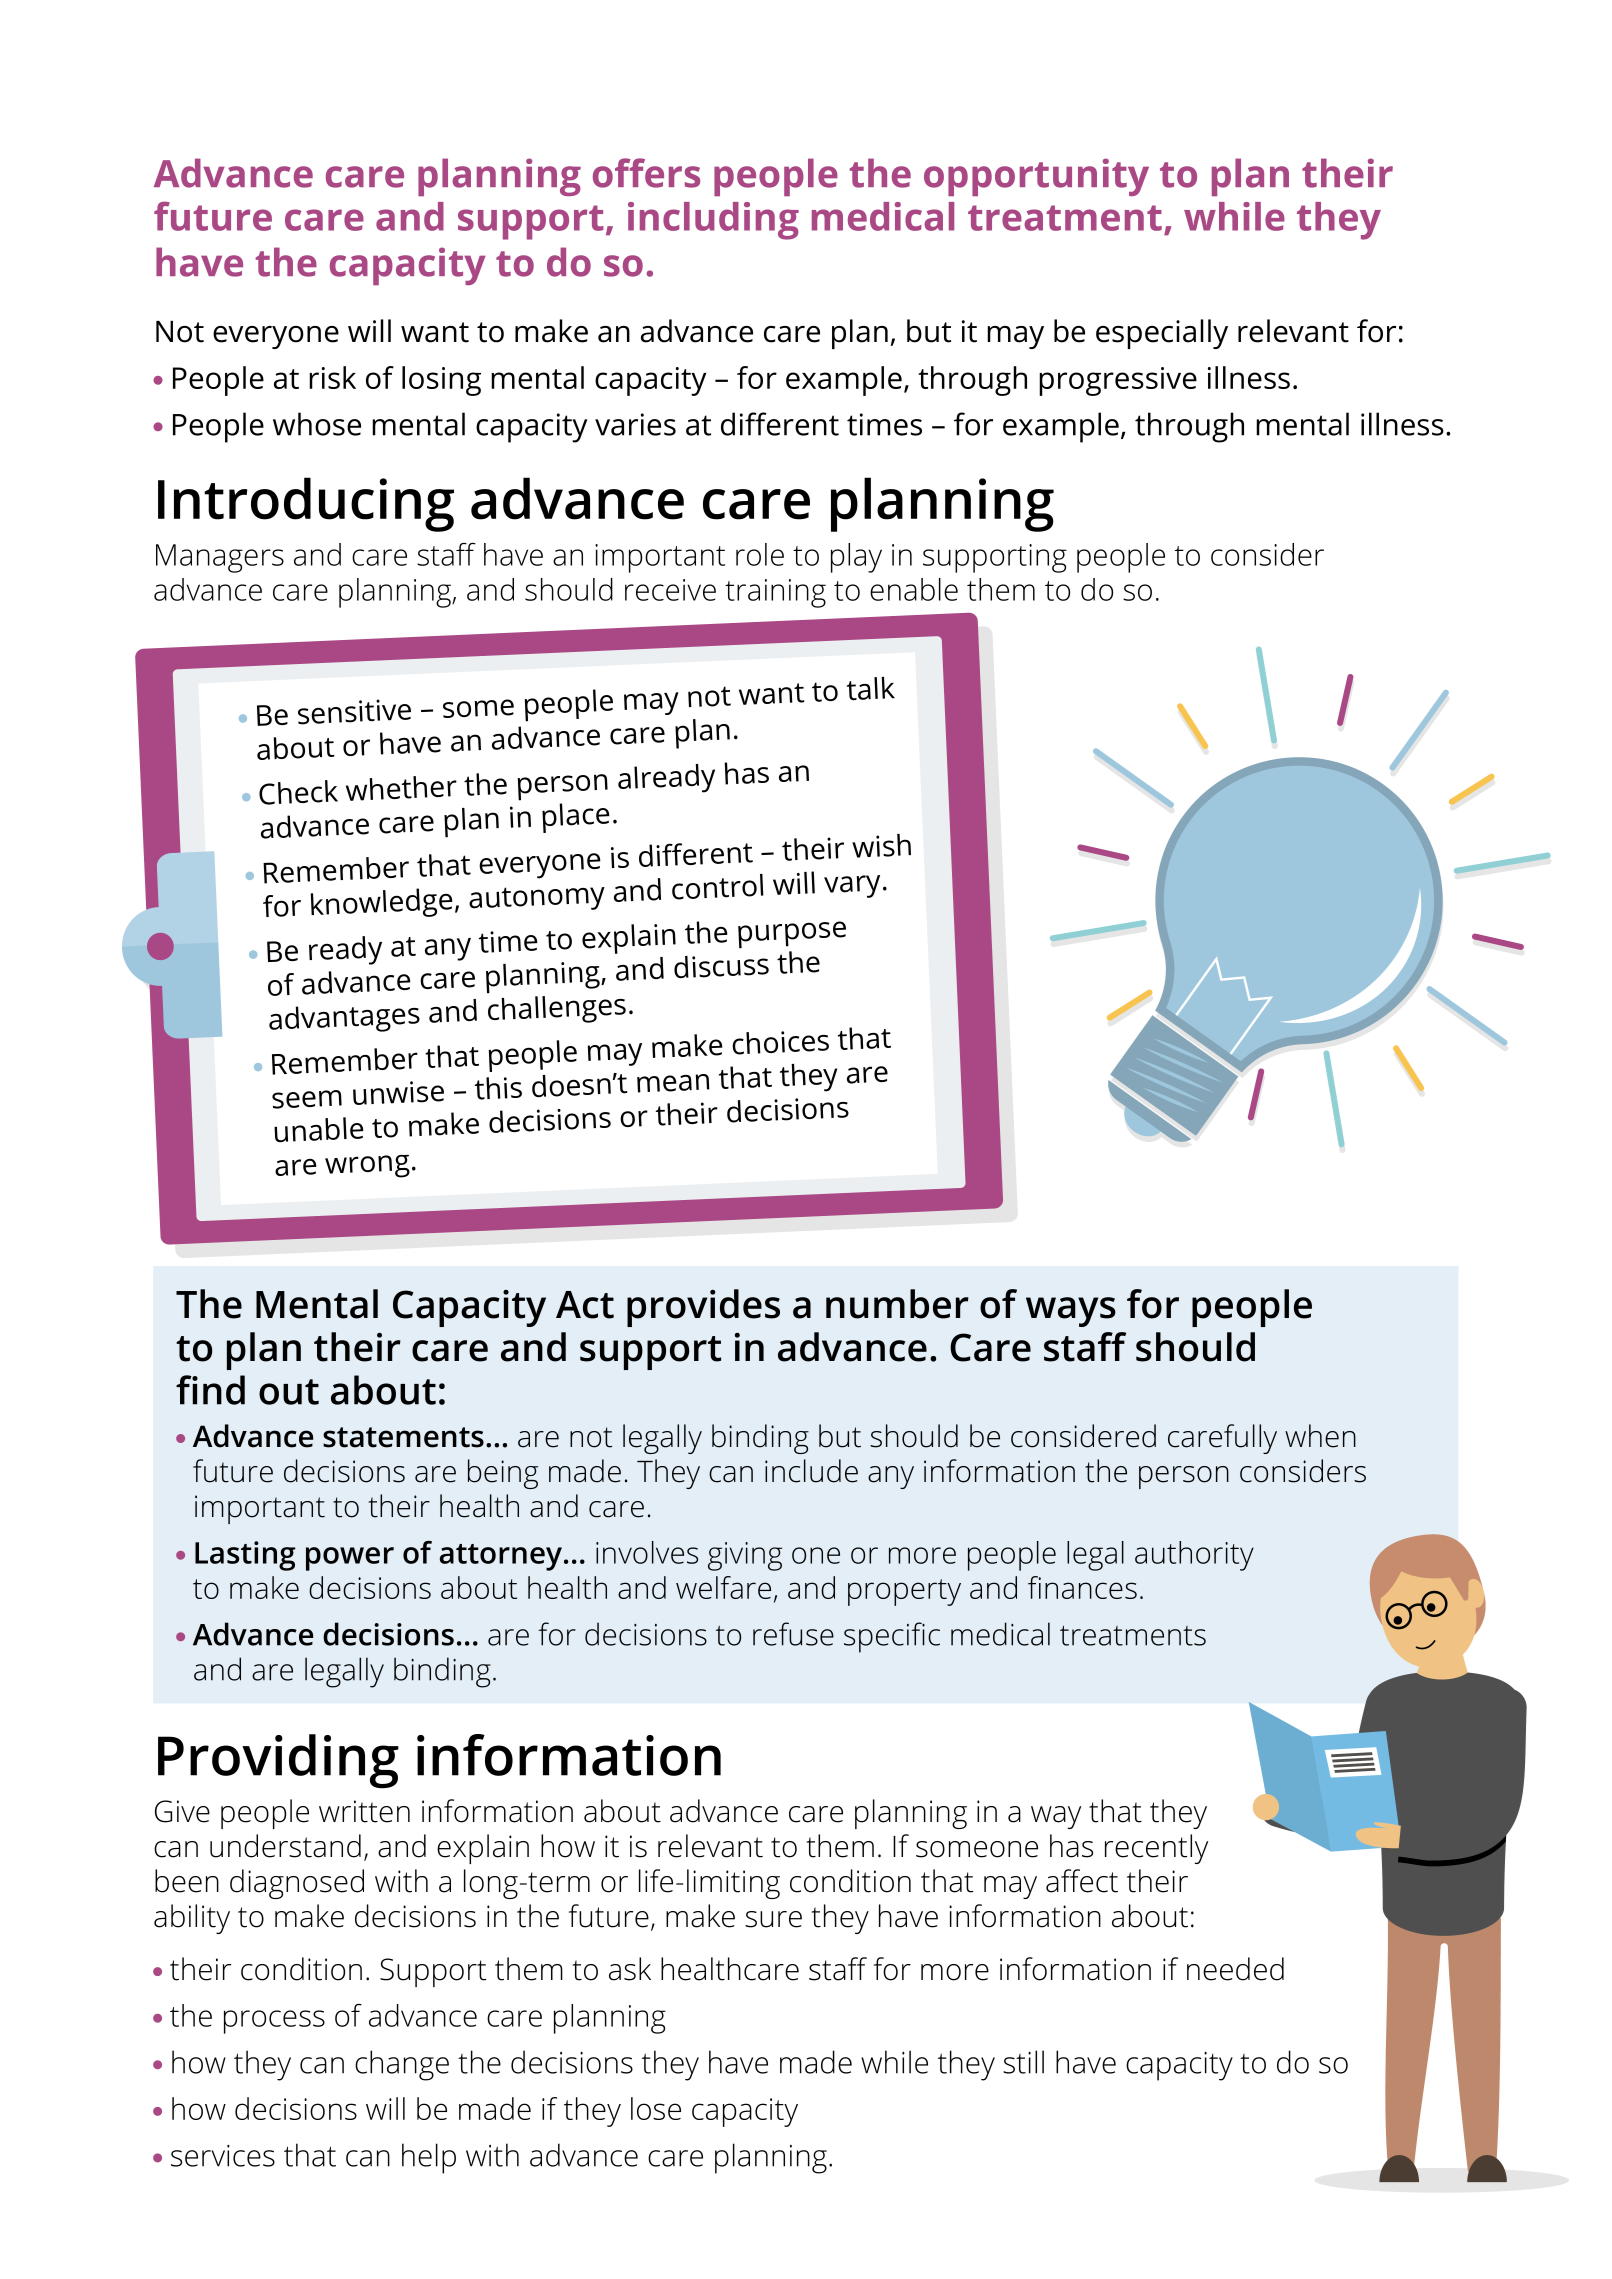 This screenshot has width=1612, height=2279. I want to click on enable, so click(914, 589).
